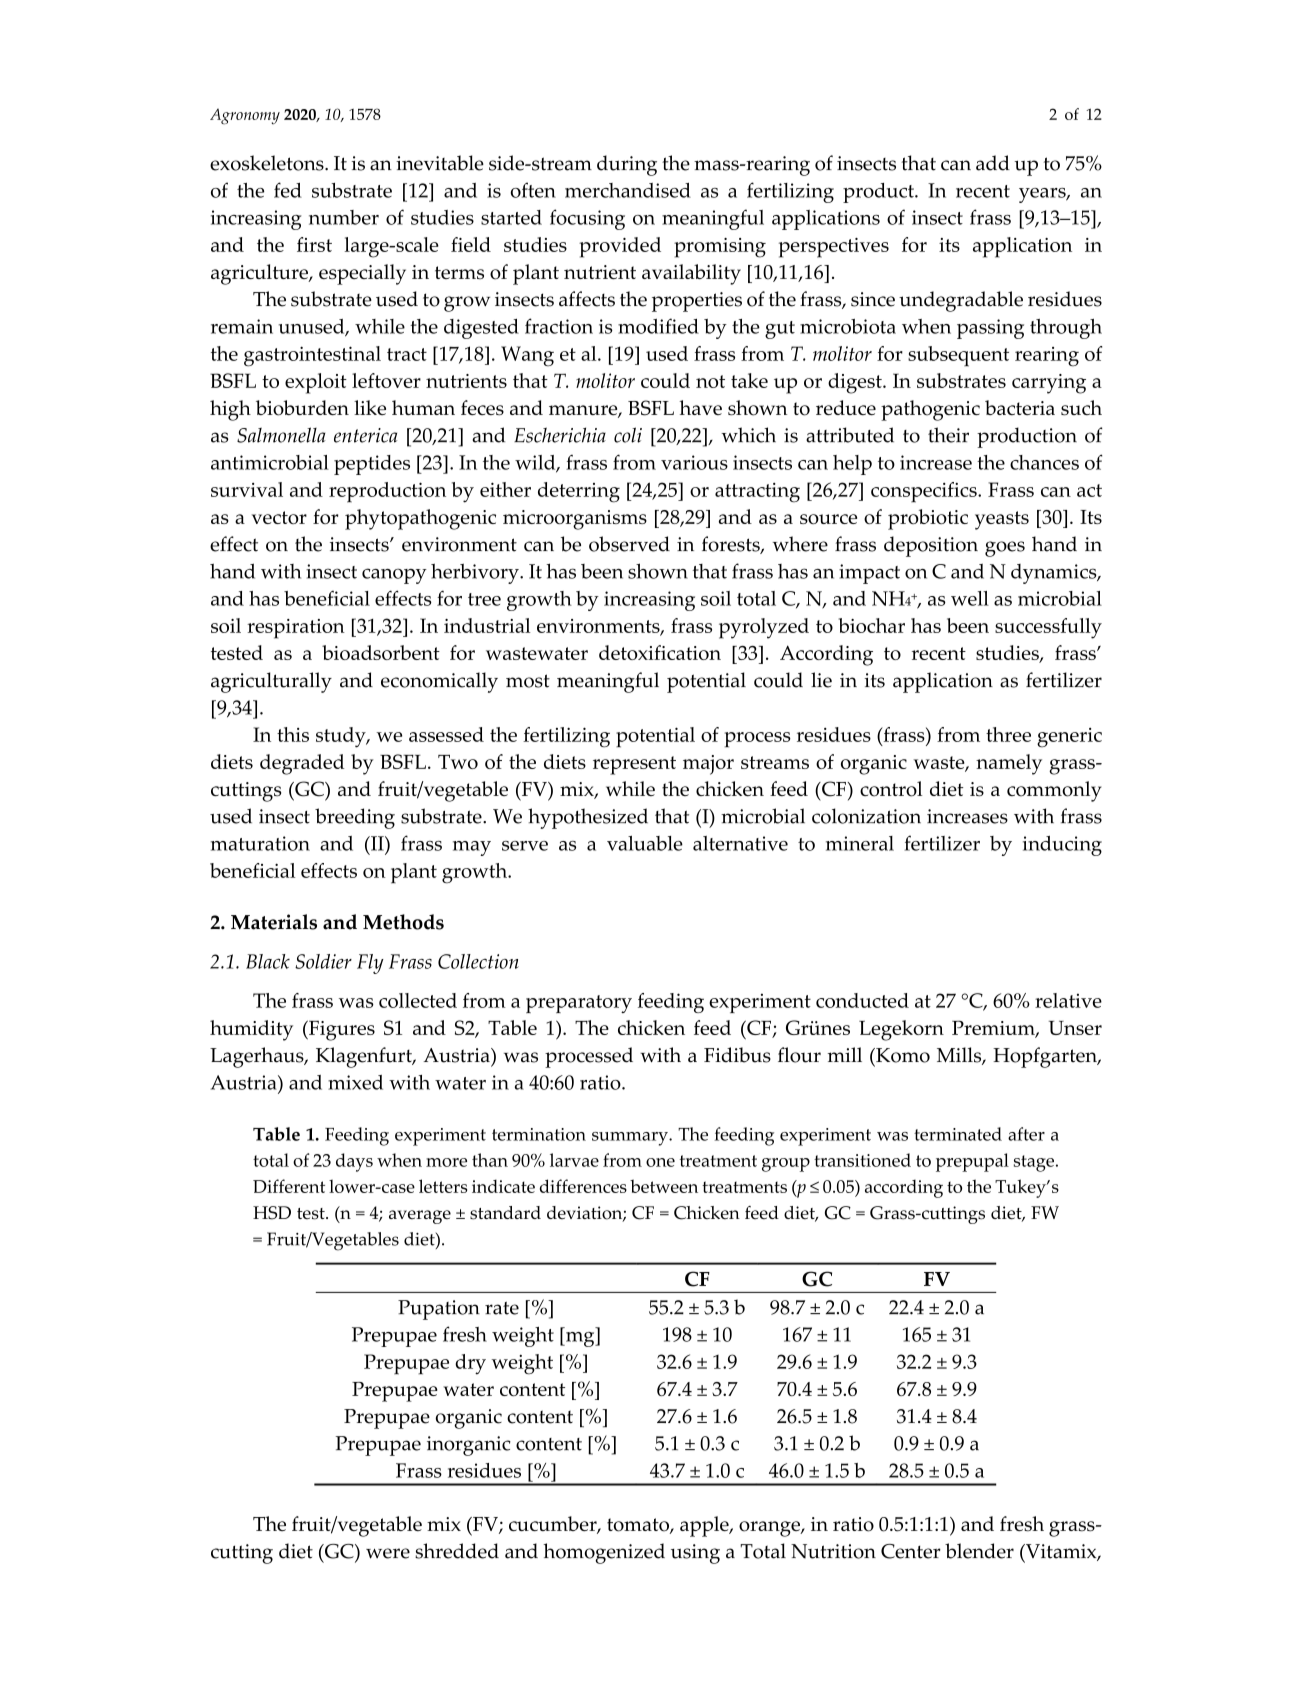  I want to click on inducing, so click(1062, 846).
